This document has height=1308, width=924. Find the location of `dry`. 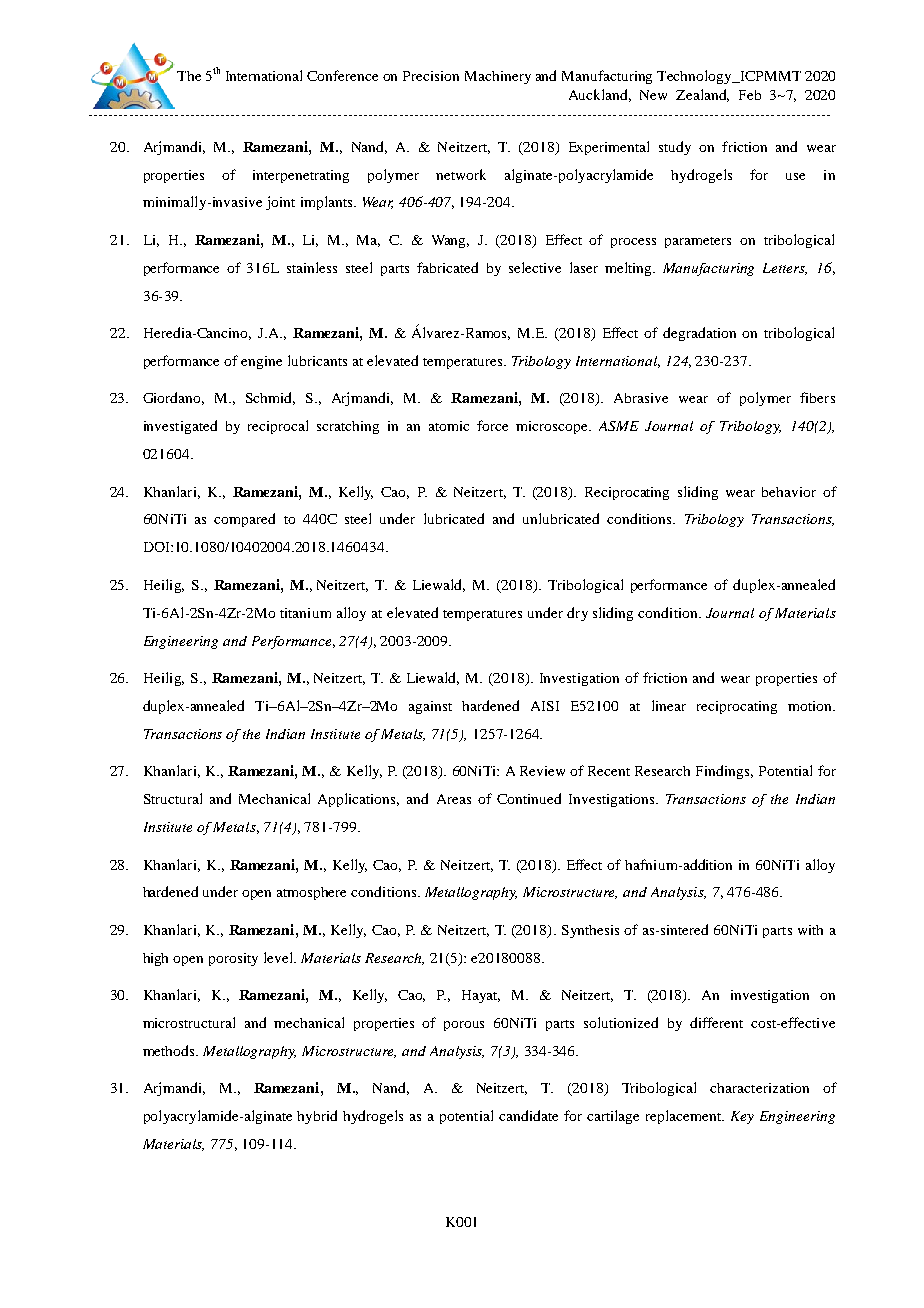

dry is located at coordinates (577, 614).
